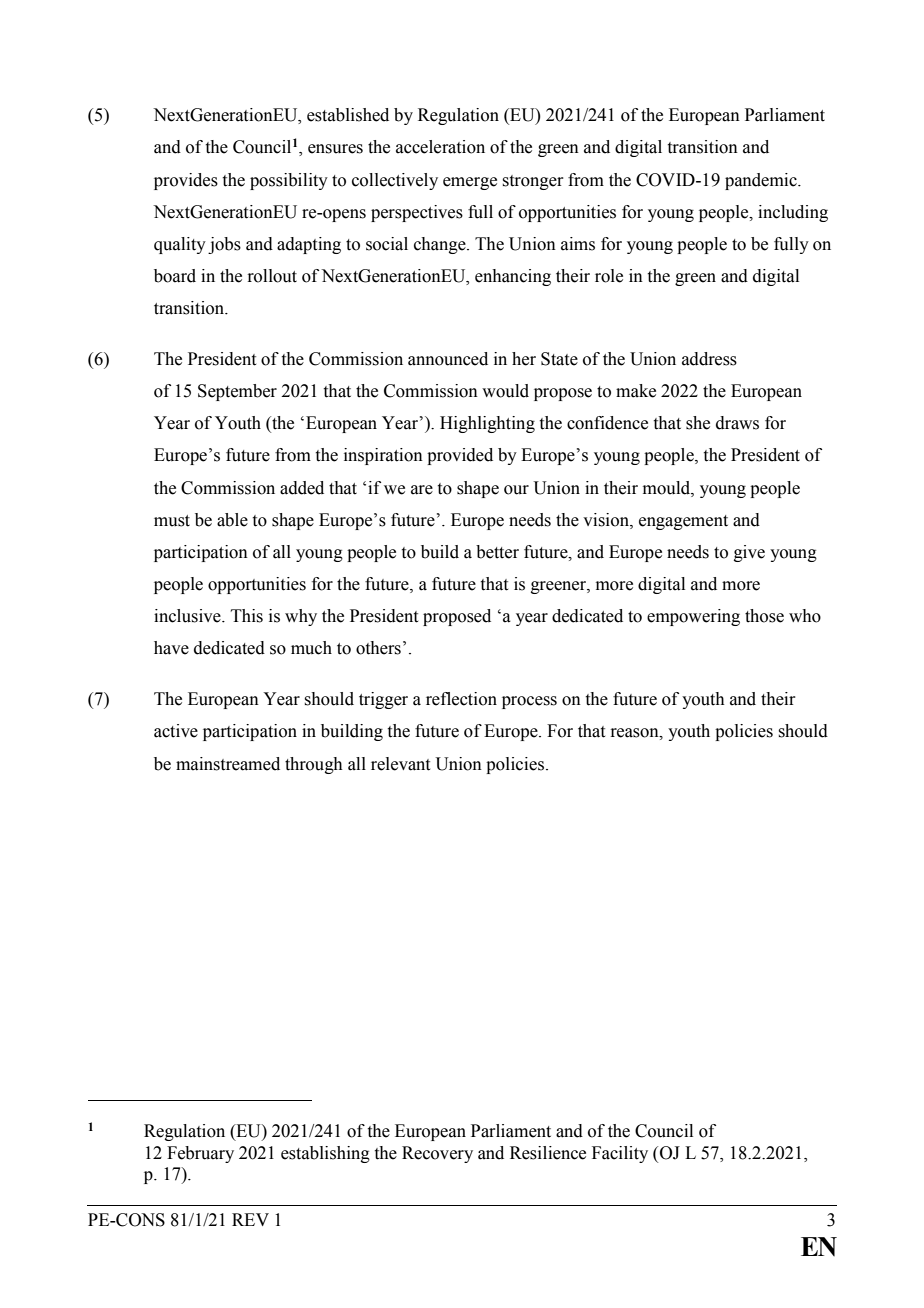  What do you see at coordinates (289, 181) in the screenshot?
I see `possibility` at bounding box center [289, 181].
